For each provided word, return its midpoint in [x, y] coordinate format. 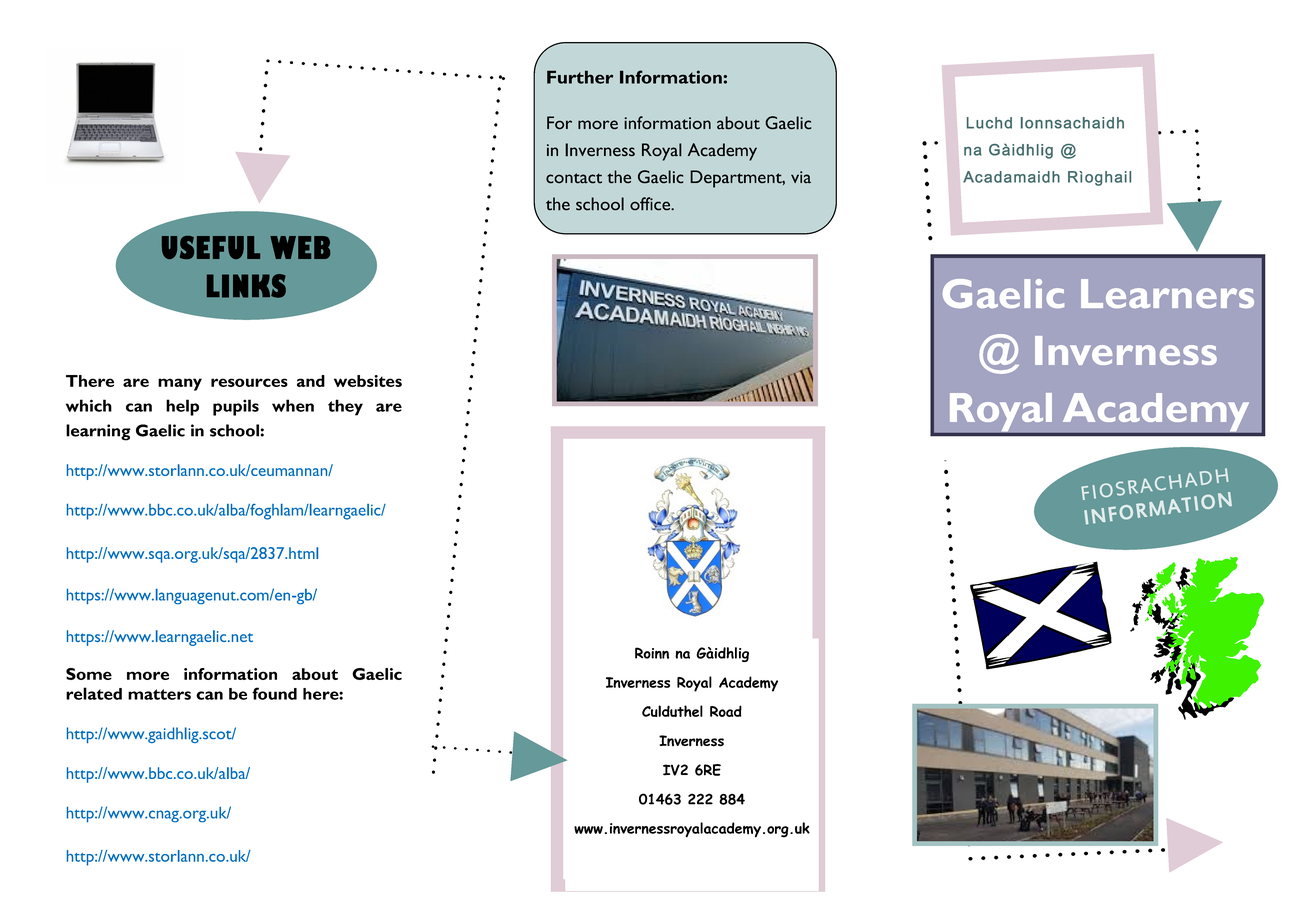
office [651, 204]
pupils [236, 407]
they [345, 407]
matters [159, 694]
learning [98, 432]
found [274, 693]
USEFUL [211, 247]
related [94, 693]
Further [580, 77]
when [293, 405]
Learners [1167, 293]
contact [574, 178]
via [801, 177]
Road [726, 711]
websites [368, 381]
